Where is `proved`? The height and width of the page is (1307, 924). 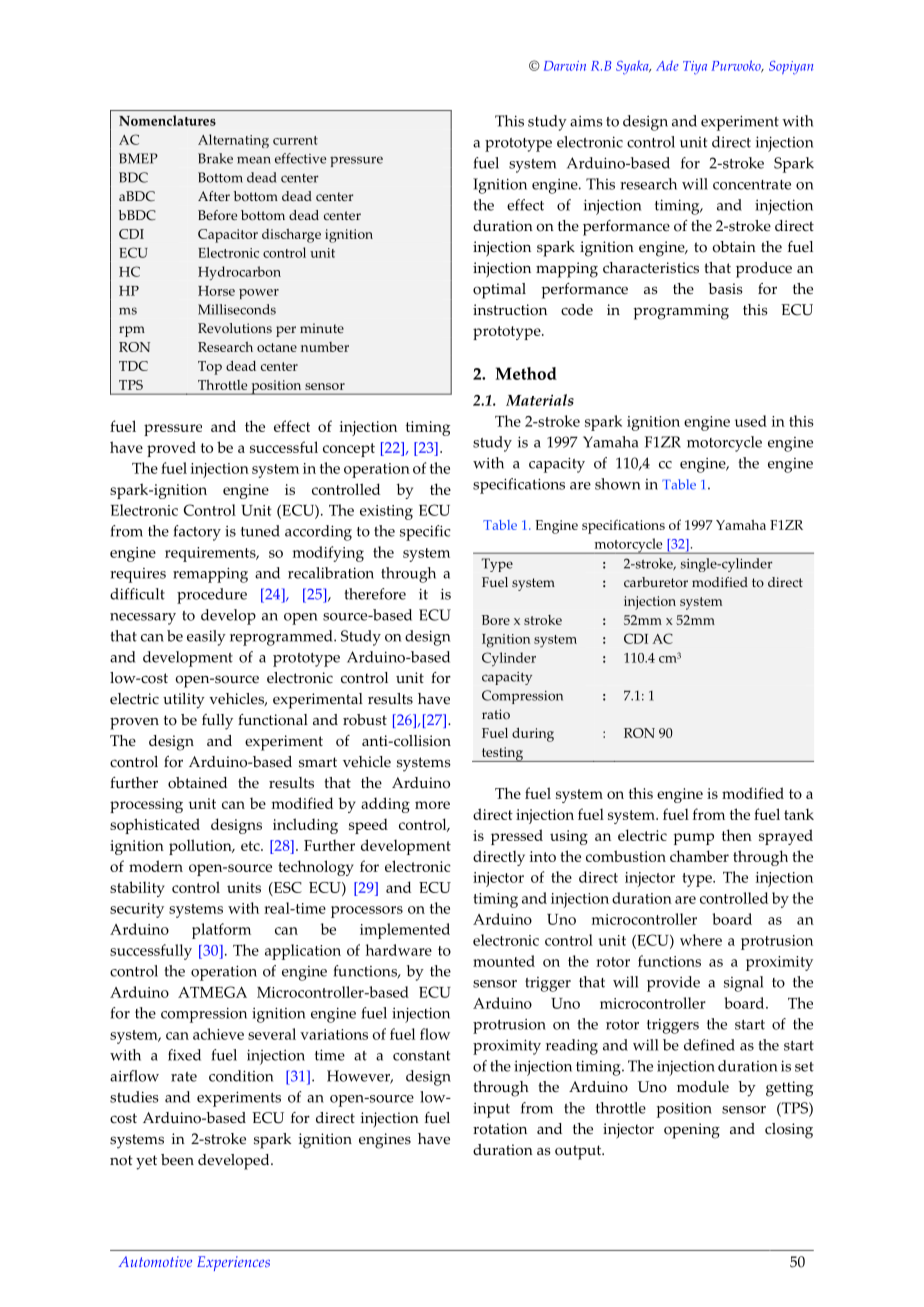 proved is located at coordinates (171, 449).
